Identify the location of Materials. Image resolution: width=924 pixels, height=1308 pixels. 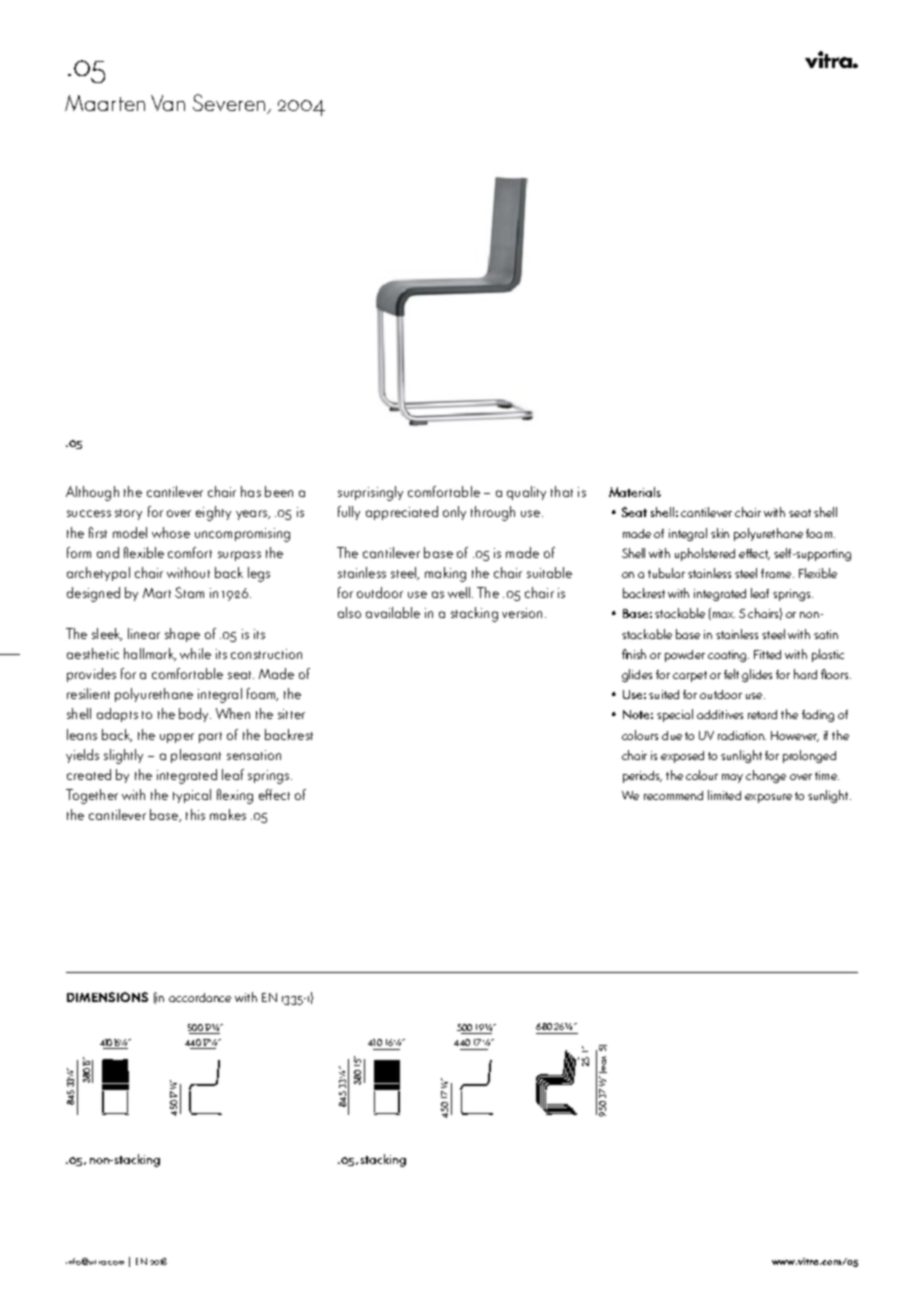
(635, 492).
